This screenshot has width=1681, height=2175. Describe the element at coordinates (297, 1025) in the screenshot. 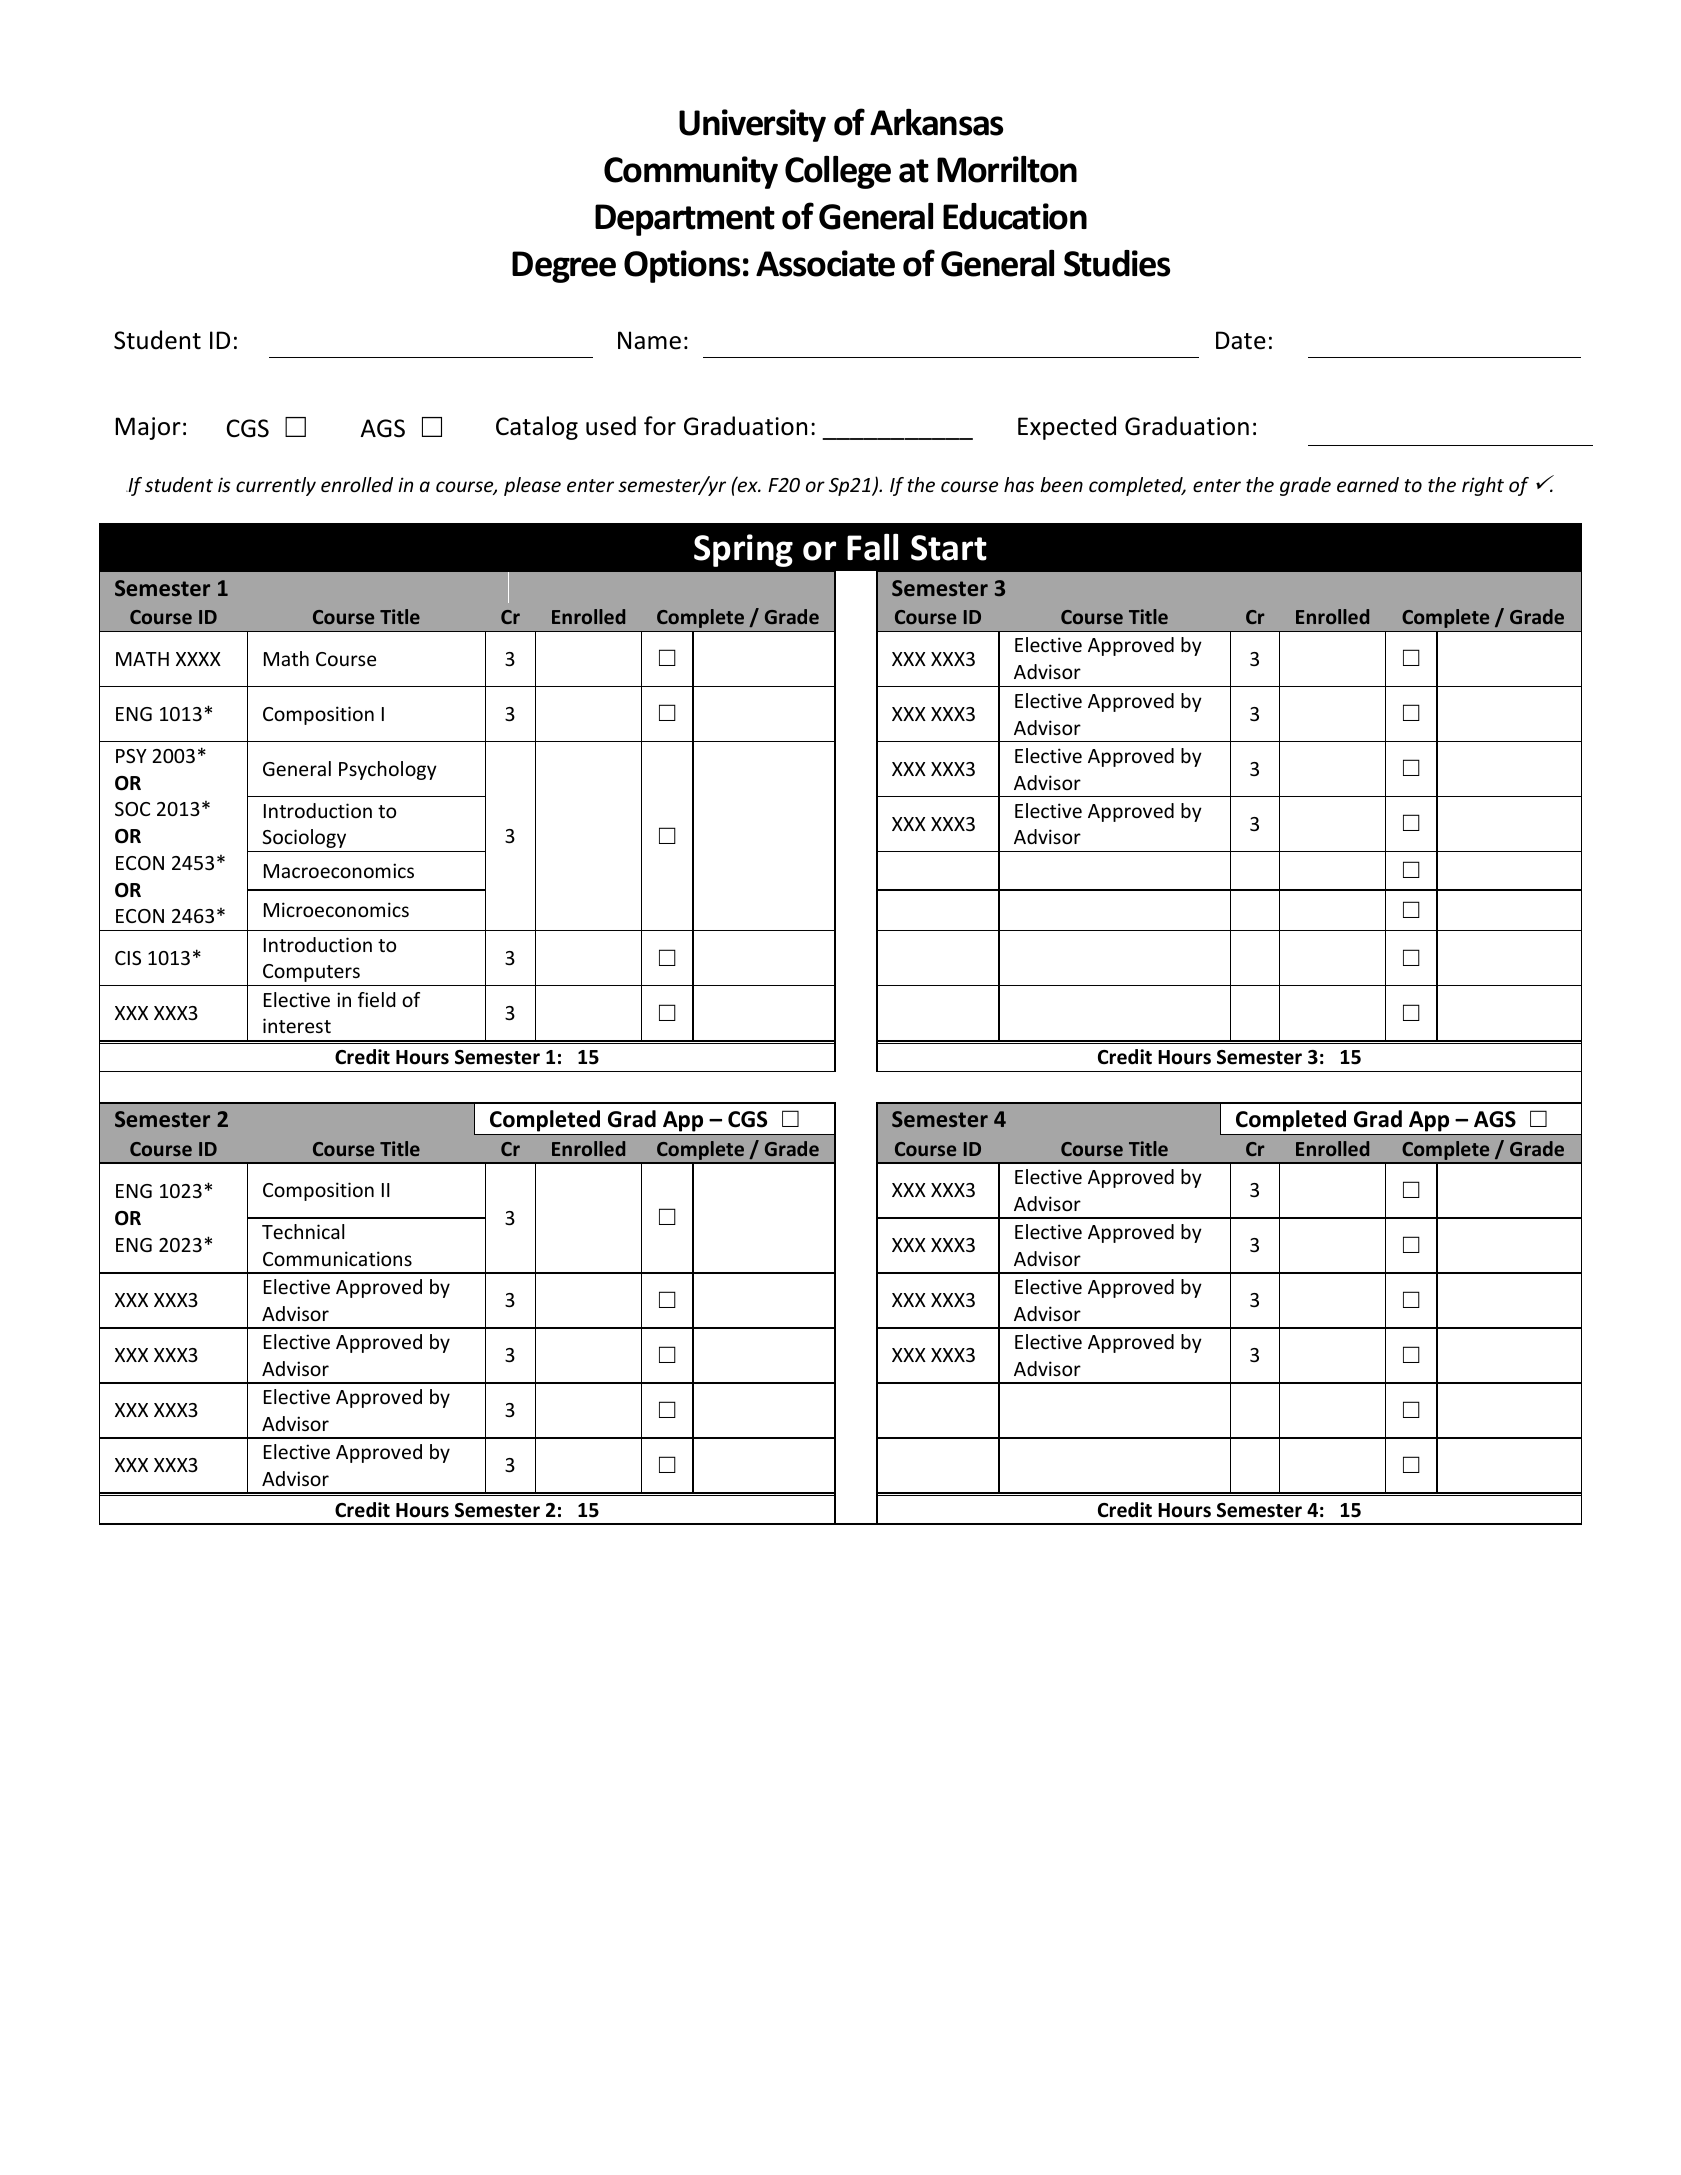

I see `interest` at that location.
